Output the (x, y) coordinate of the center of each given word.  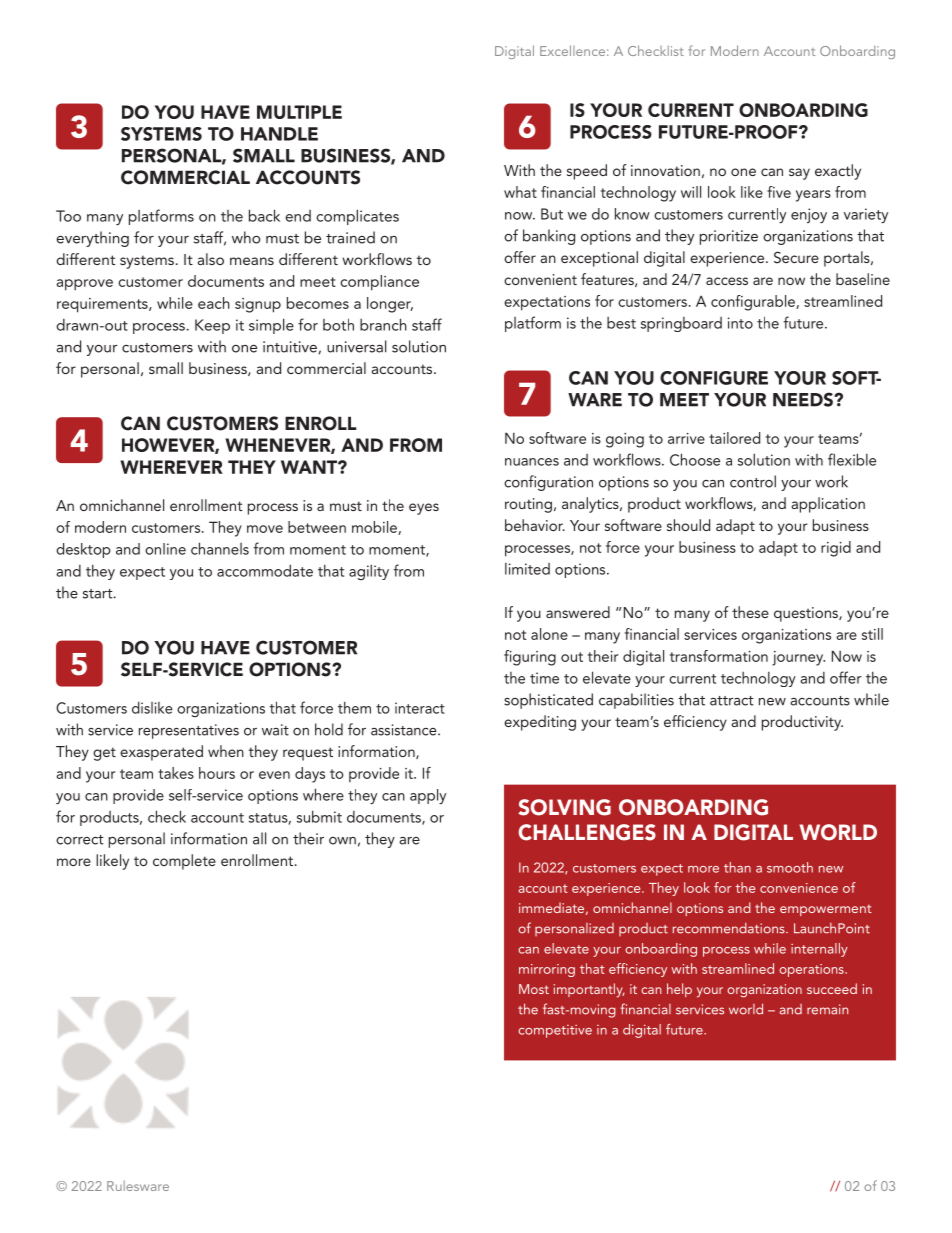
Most (534, 989)
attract (732, 701)
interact (420, 708)
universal (357, 346)
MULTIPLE (299, 112)
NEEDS (804, 399)
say (799, 174)
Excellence (572, 50)
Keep (212, 326)
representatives (189, 731)
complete (184, 862)
